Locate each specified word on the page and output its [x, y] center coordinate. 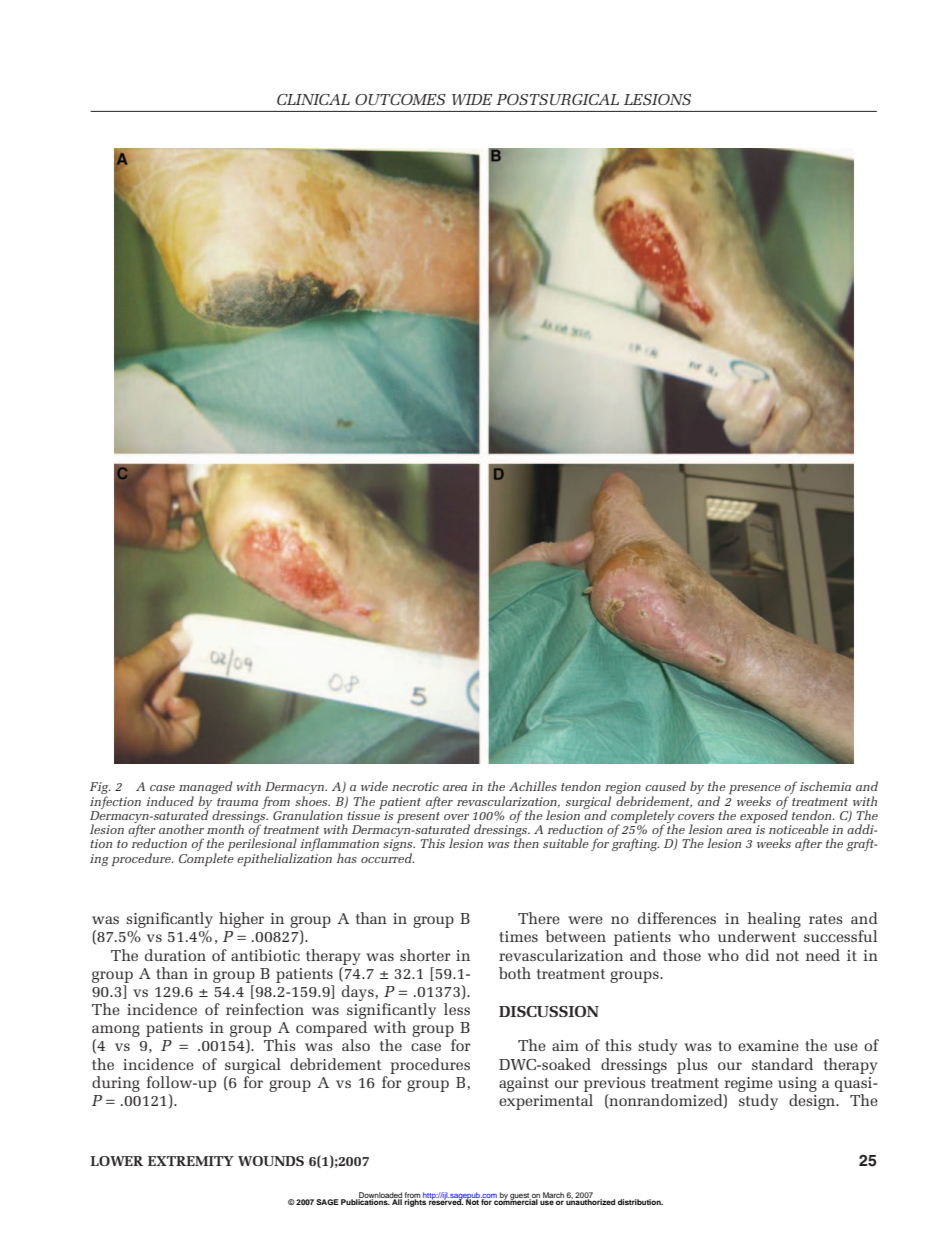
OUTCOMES [400, 99]
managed [206, 789]
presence [755, 791]
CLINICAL [313, 99]
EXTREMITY [191, 1161]
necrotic [415, 786]
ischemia [825, 786]
